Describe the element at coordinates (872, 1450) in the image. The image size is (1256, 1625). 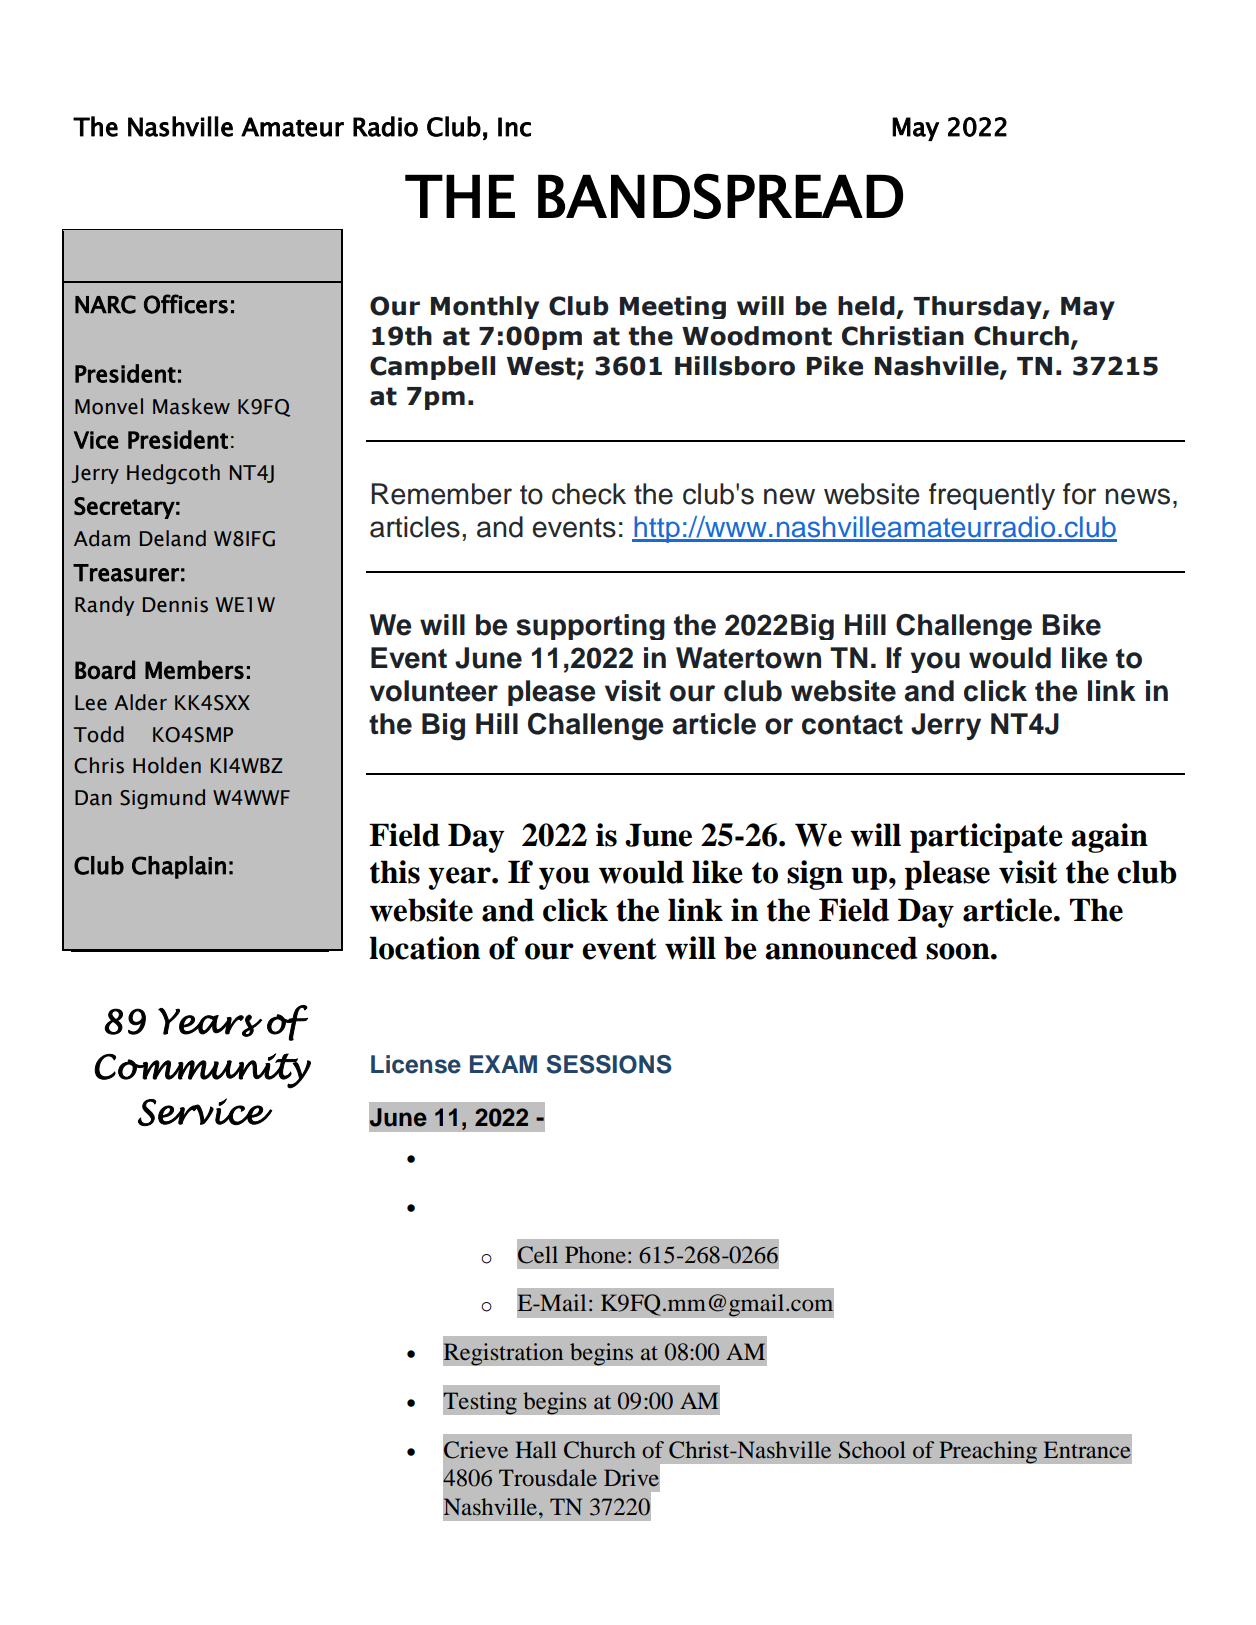
I see `School` at that location.
